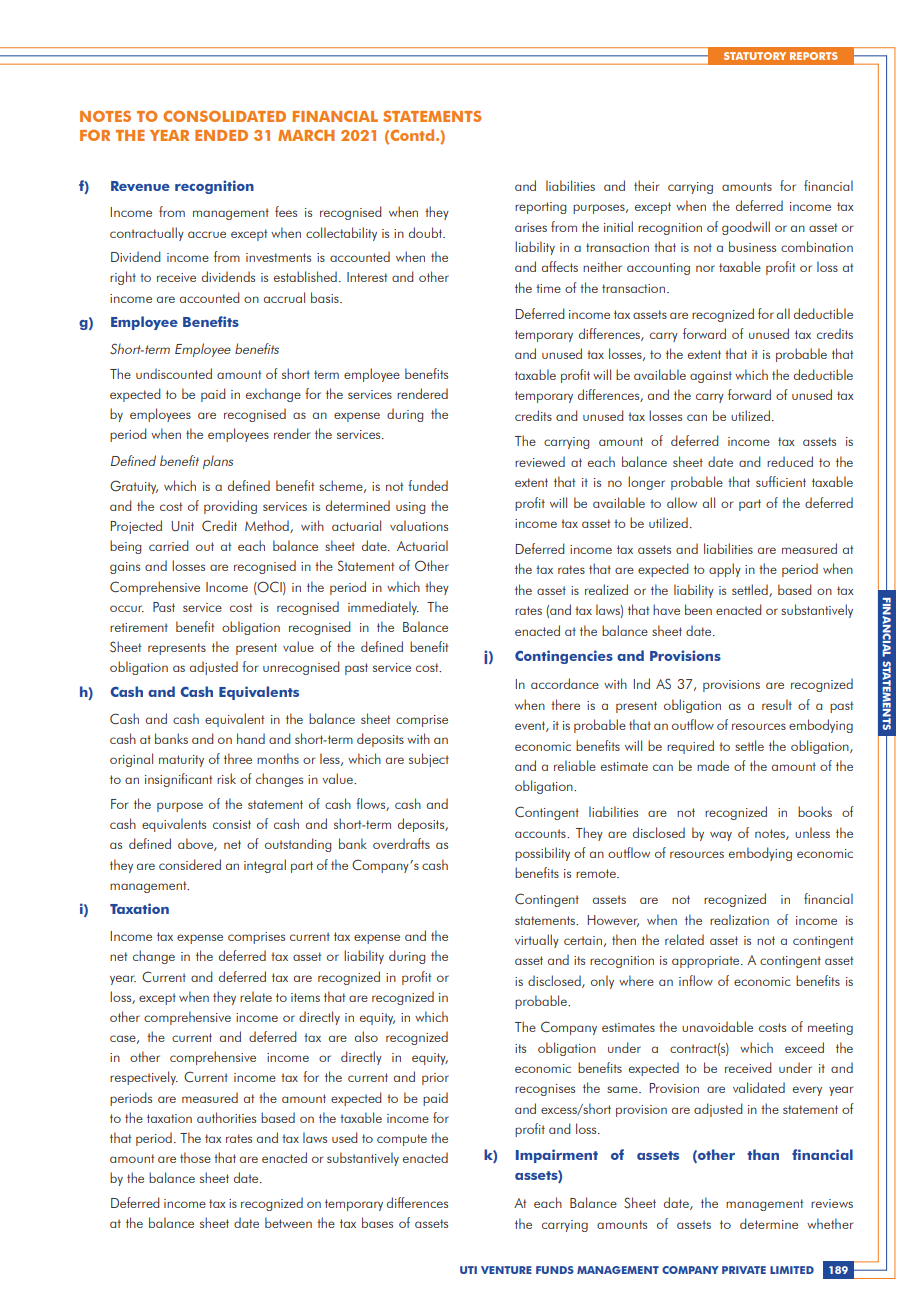 The image size is (924, 1308). What do you see at coordinates (540, 208) in the page?
I see `reporting` at bounding box center [540, 208].
